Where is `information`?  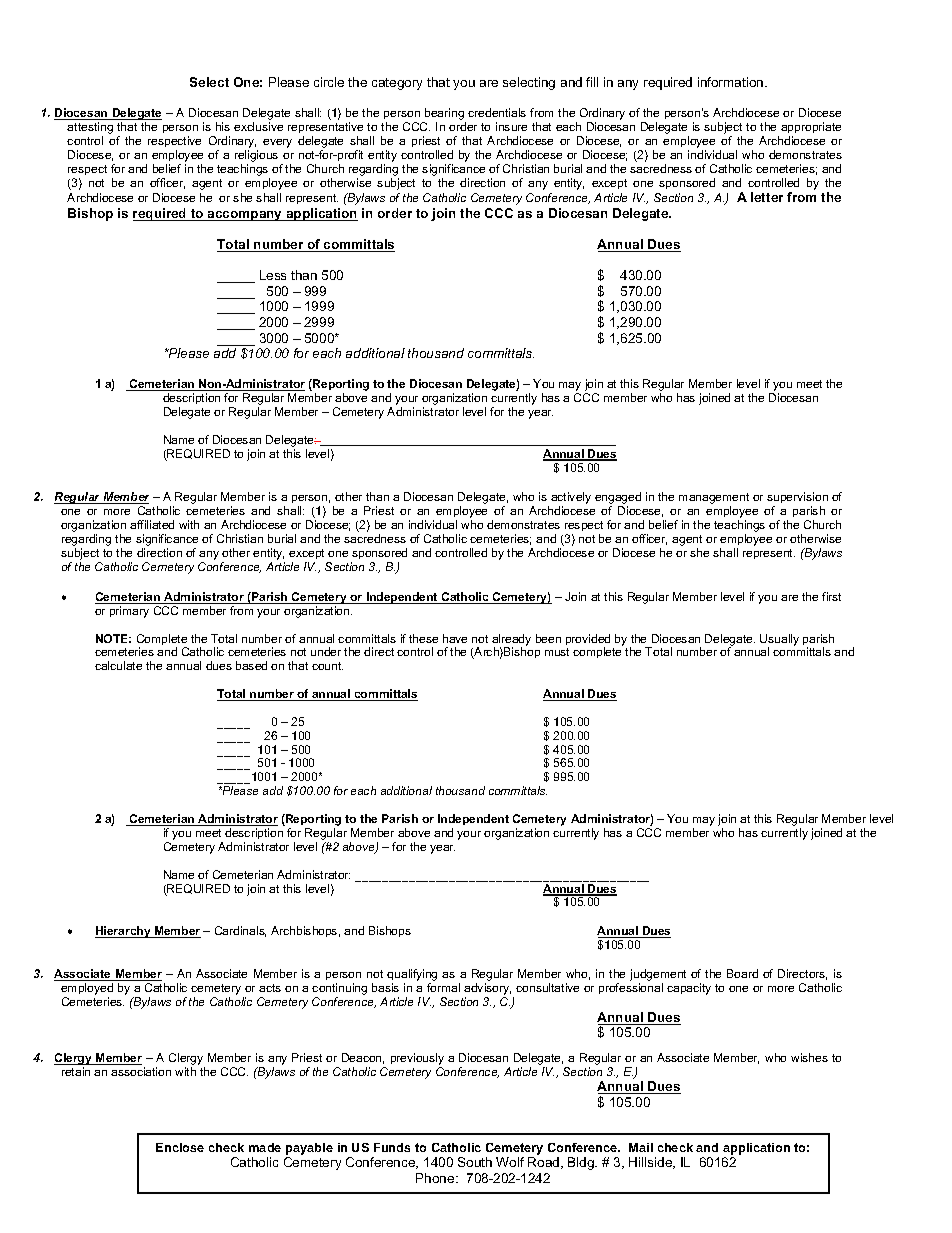 information is located at coordinates (732, 82).
